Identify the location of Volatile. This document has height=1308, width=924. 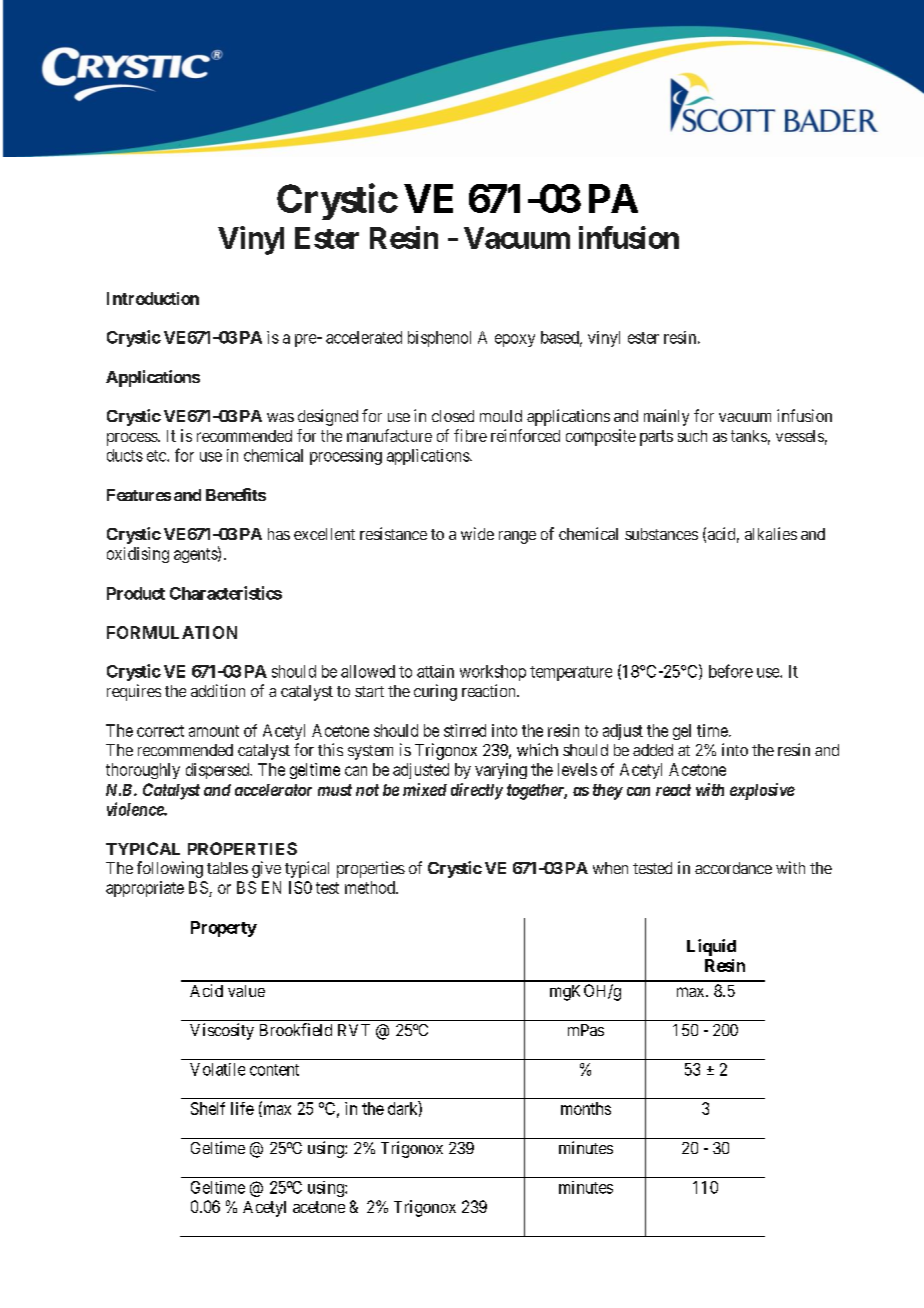
(217, 1069).
